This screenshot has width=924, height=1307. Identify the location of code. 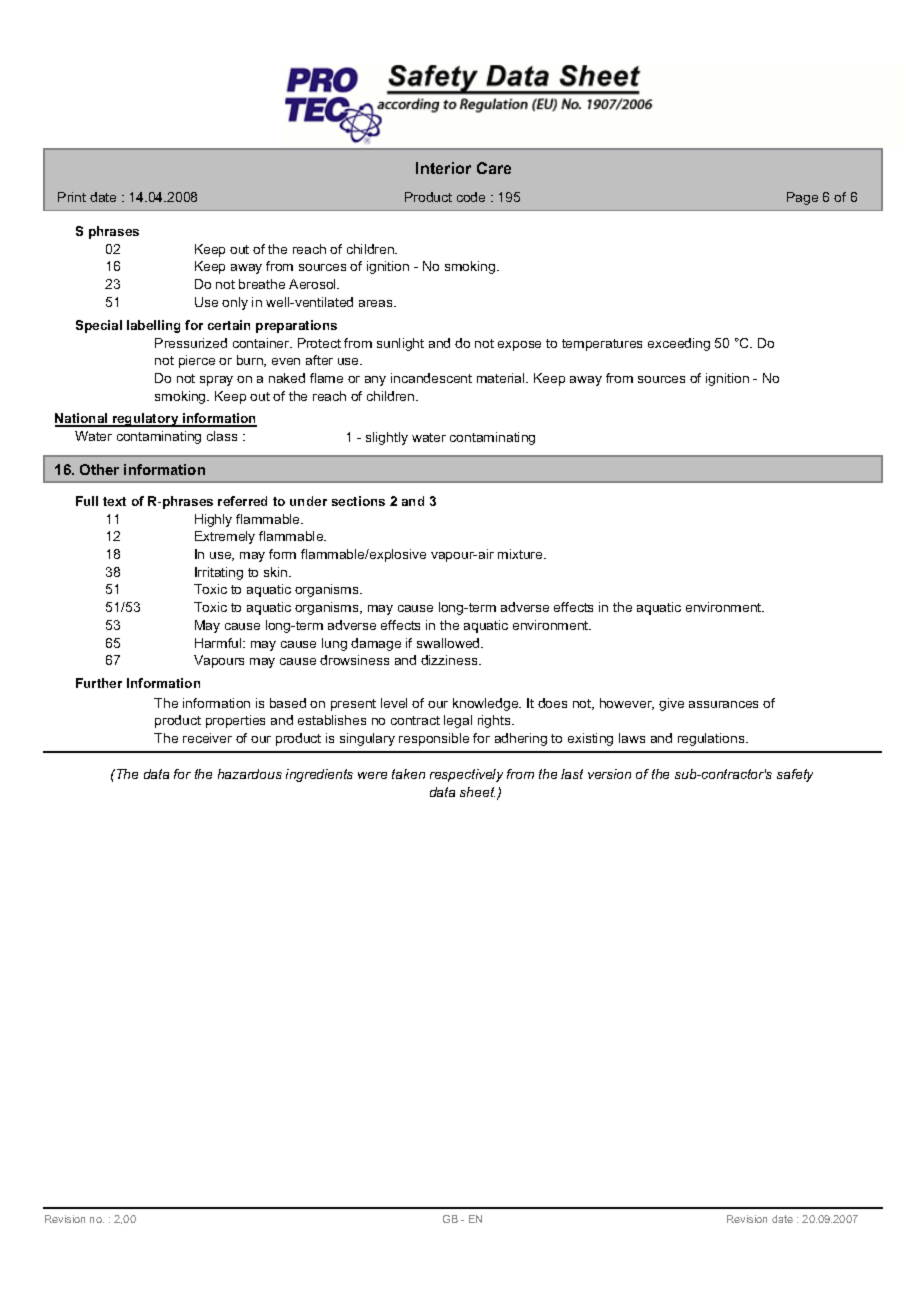
(471, 197).
